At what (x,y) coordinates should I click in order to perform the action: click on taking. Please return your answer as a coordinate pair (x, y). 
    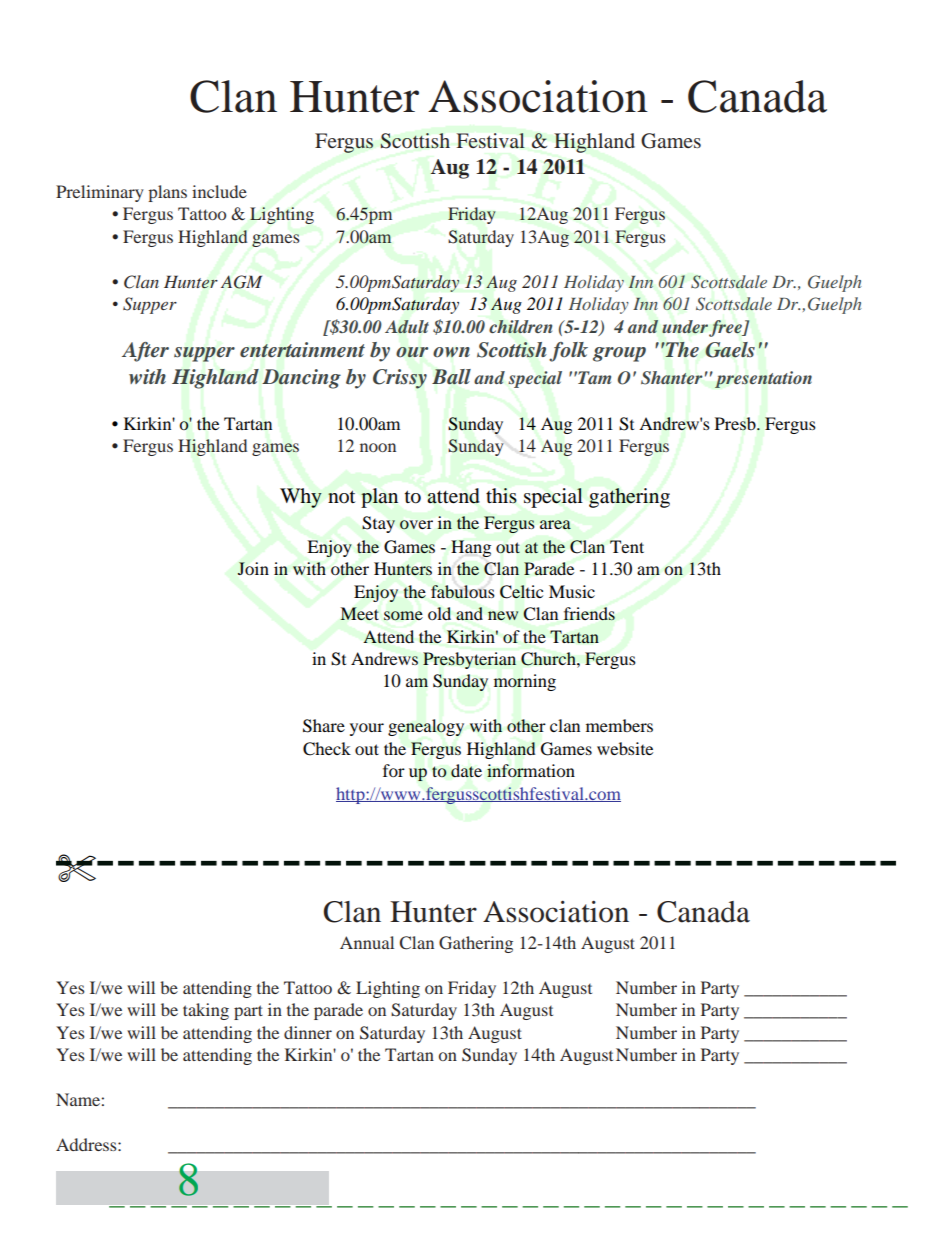
    Looking at the image, I should click on (206, 1011).
